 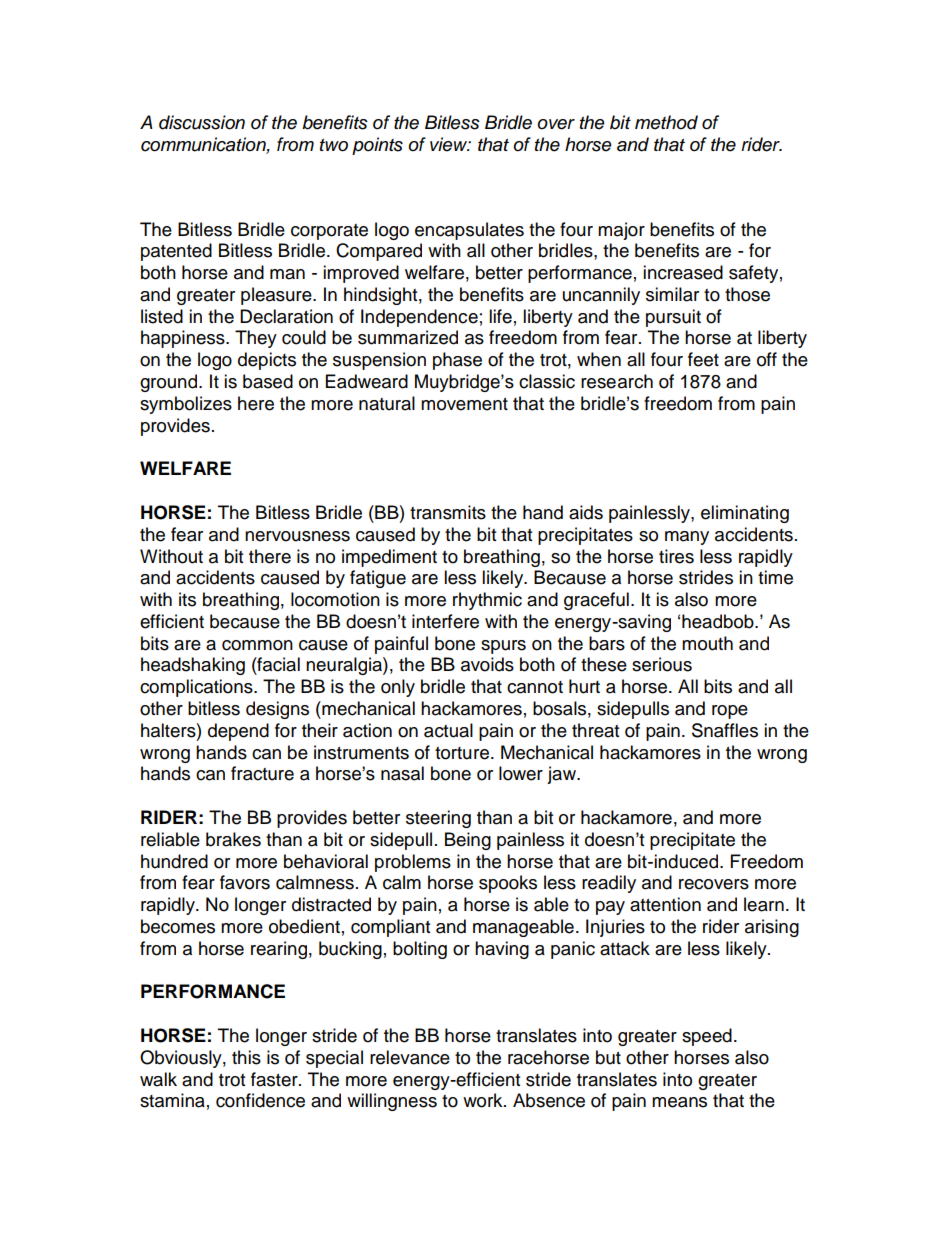 I want to click on movement, so click(x=464, y=404).
